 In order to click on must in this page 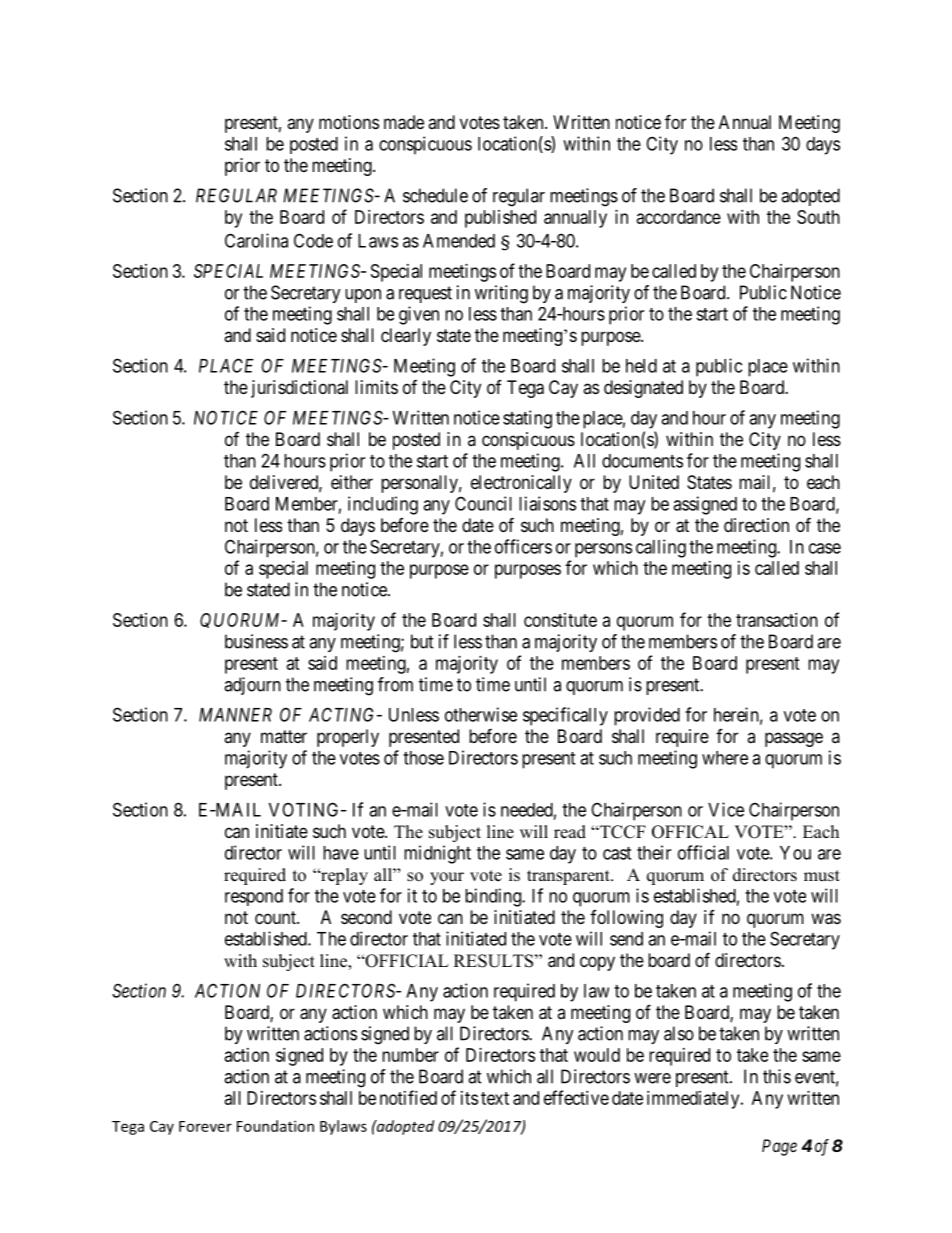, I will do `click(822, 876)`.
